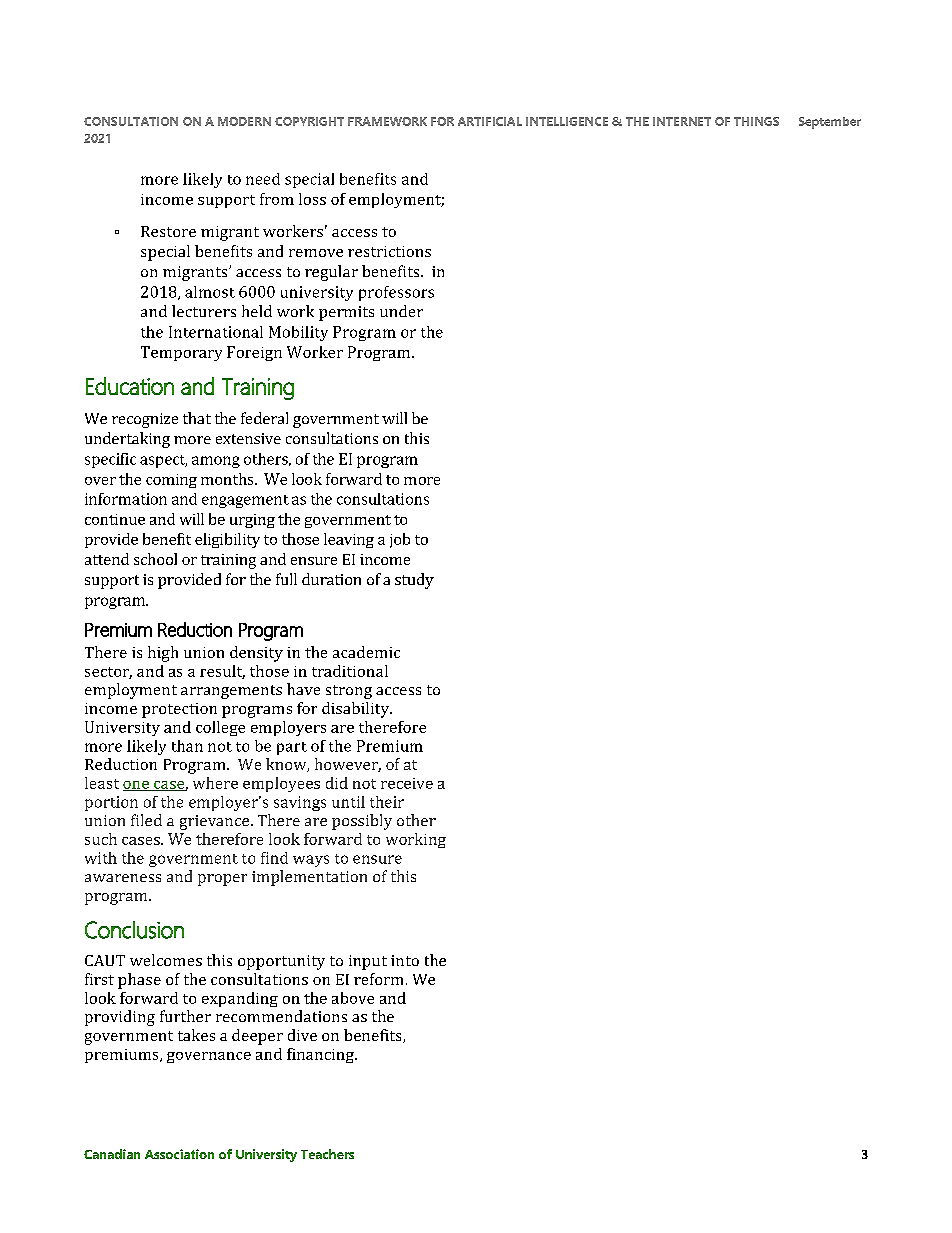 The width and height of the screenshot is (952, 1233). Describe the element at coordinates (163, 654) in the screenshot. I see `high` at that location.
